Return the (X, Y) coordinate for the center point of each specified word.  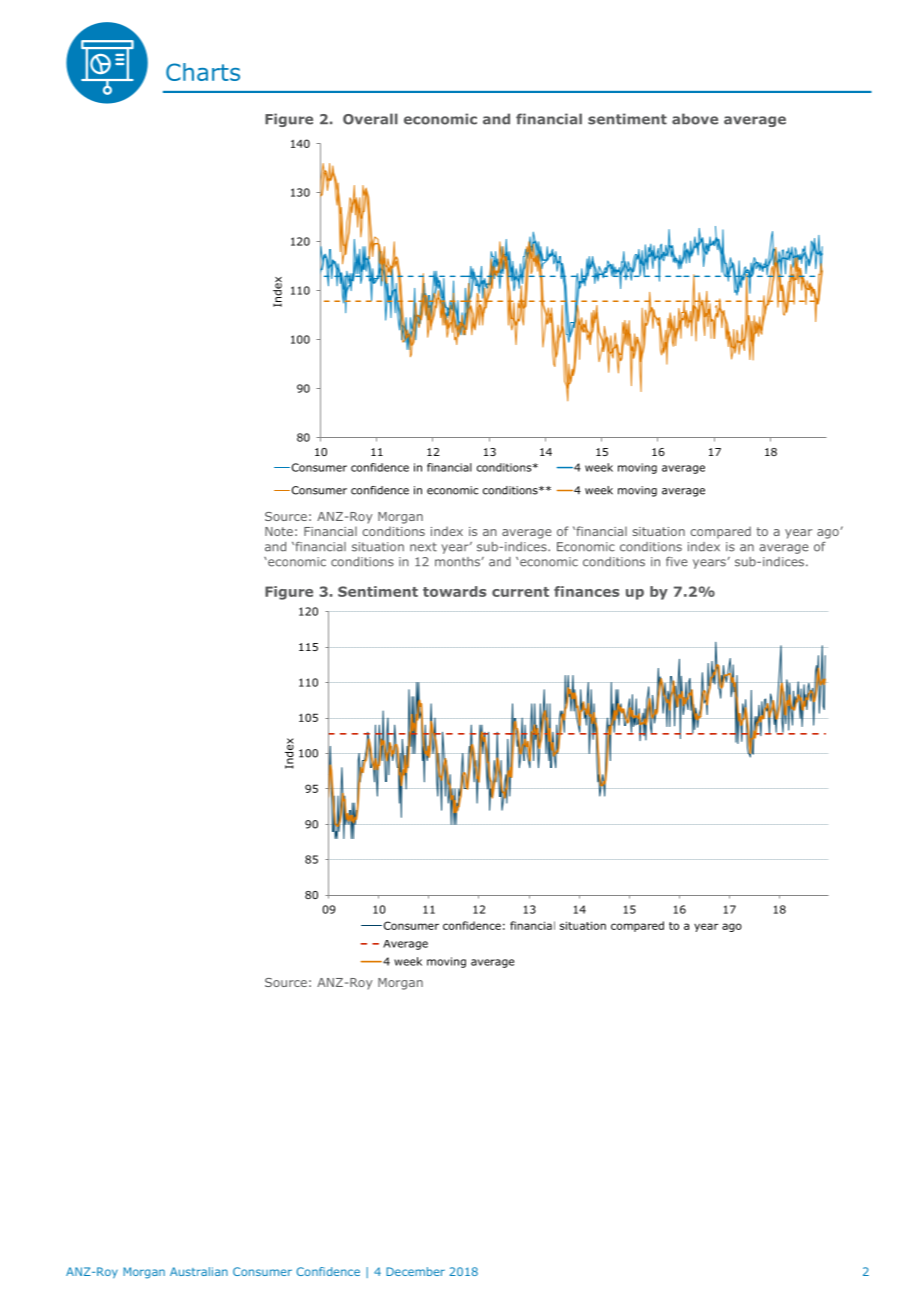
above (695, 119)
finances (586, 591)
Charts (203, 72)
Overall (370, 119)
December (415, 1271)
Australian (199, 1271)
